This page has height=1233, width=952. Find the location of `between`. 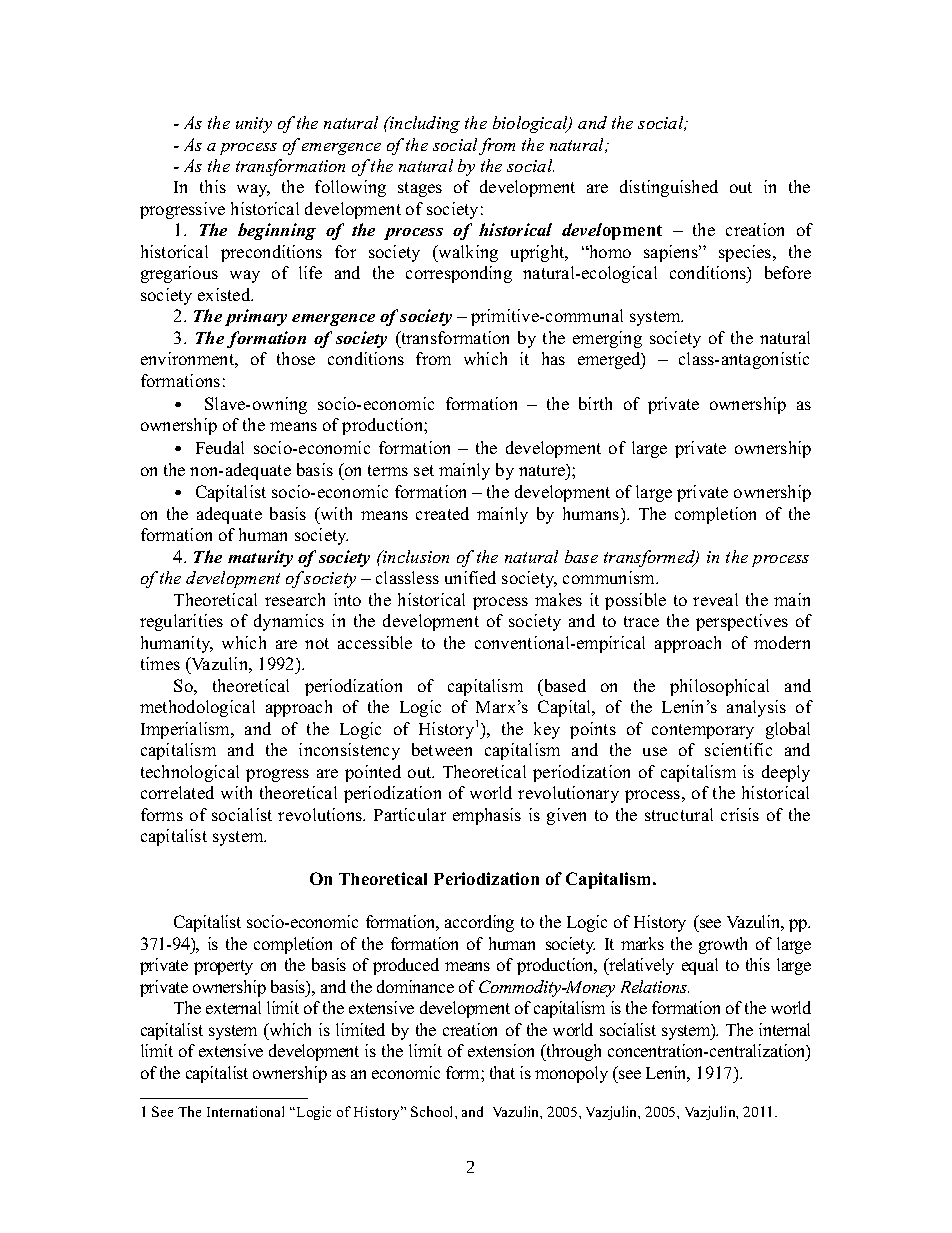

between is located at coordinates (442, 749).
